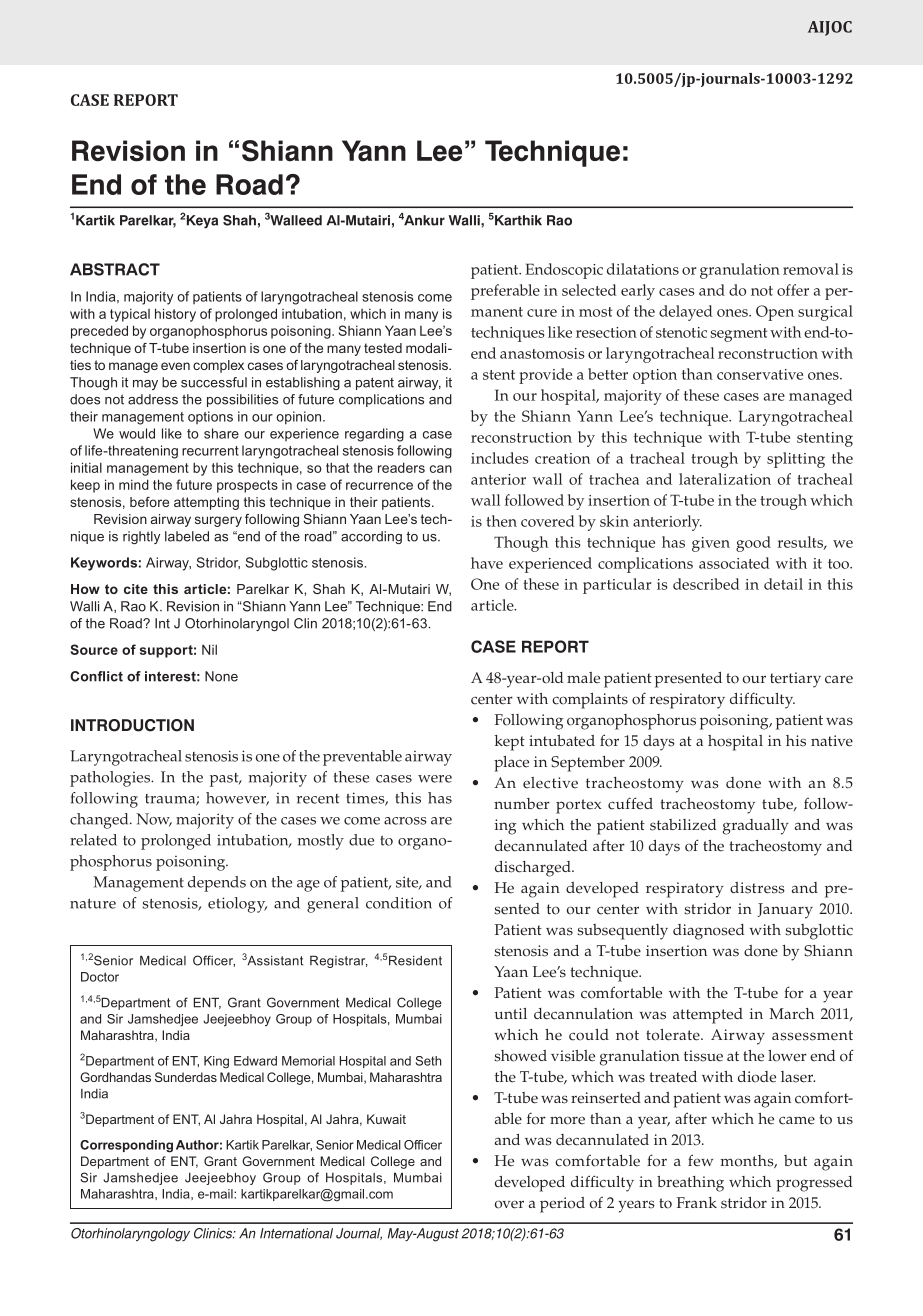 This screenshot has height=1316, width=923. Describe the element at coordinates (811, 269) in the screenshot. I see `removal` at that location.
